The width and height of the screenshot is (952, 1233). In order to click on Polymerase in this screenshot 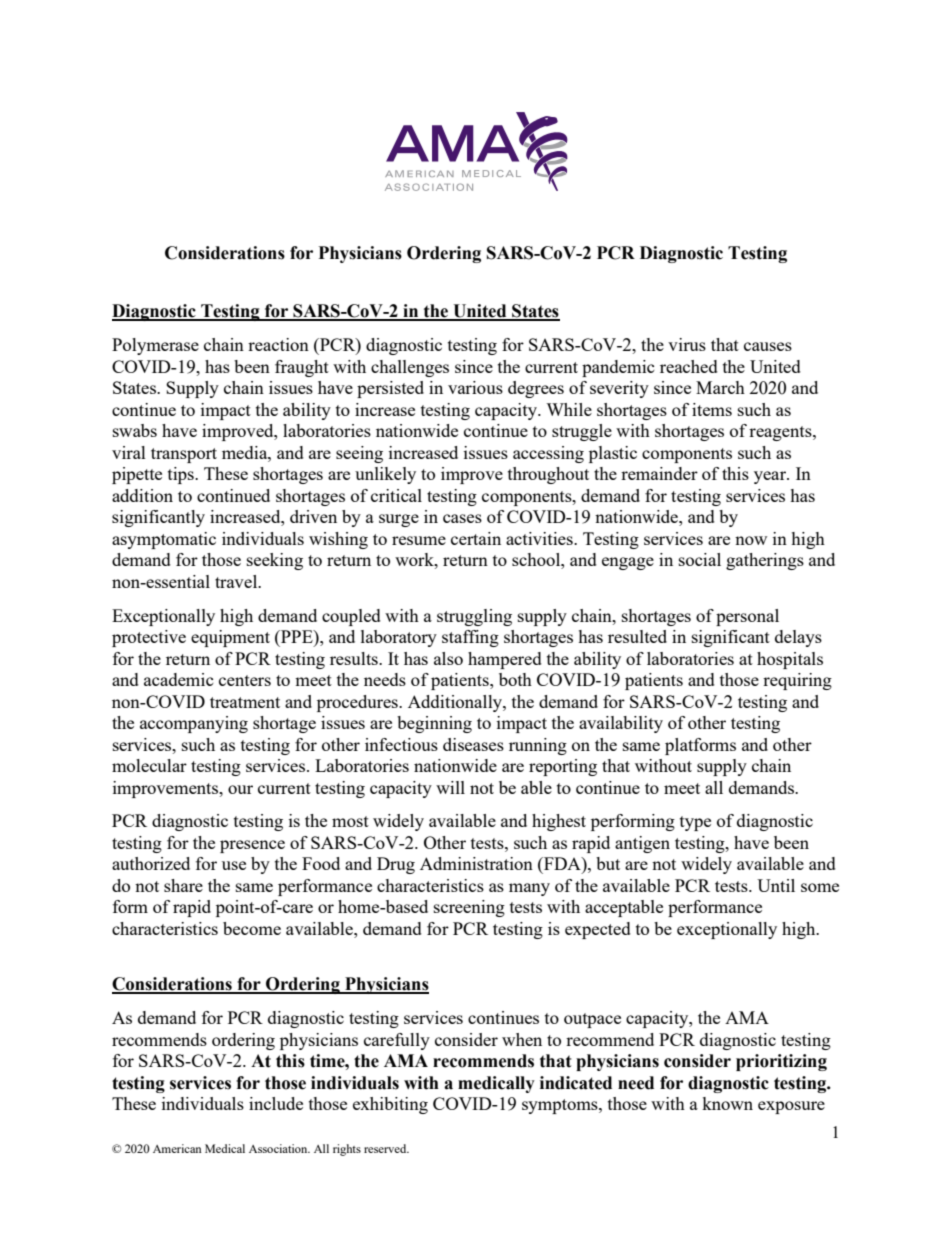, I will do `click(155, 346)`.
